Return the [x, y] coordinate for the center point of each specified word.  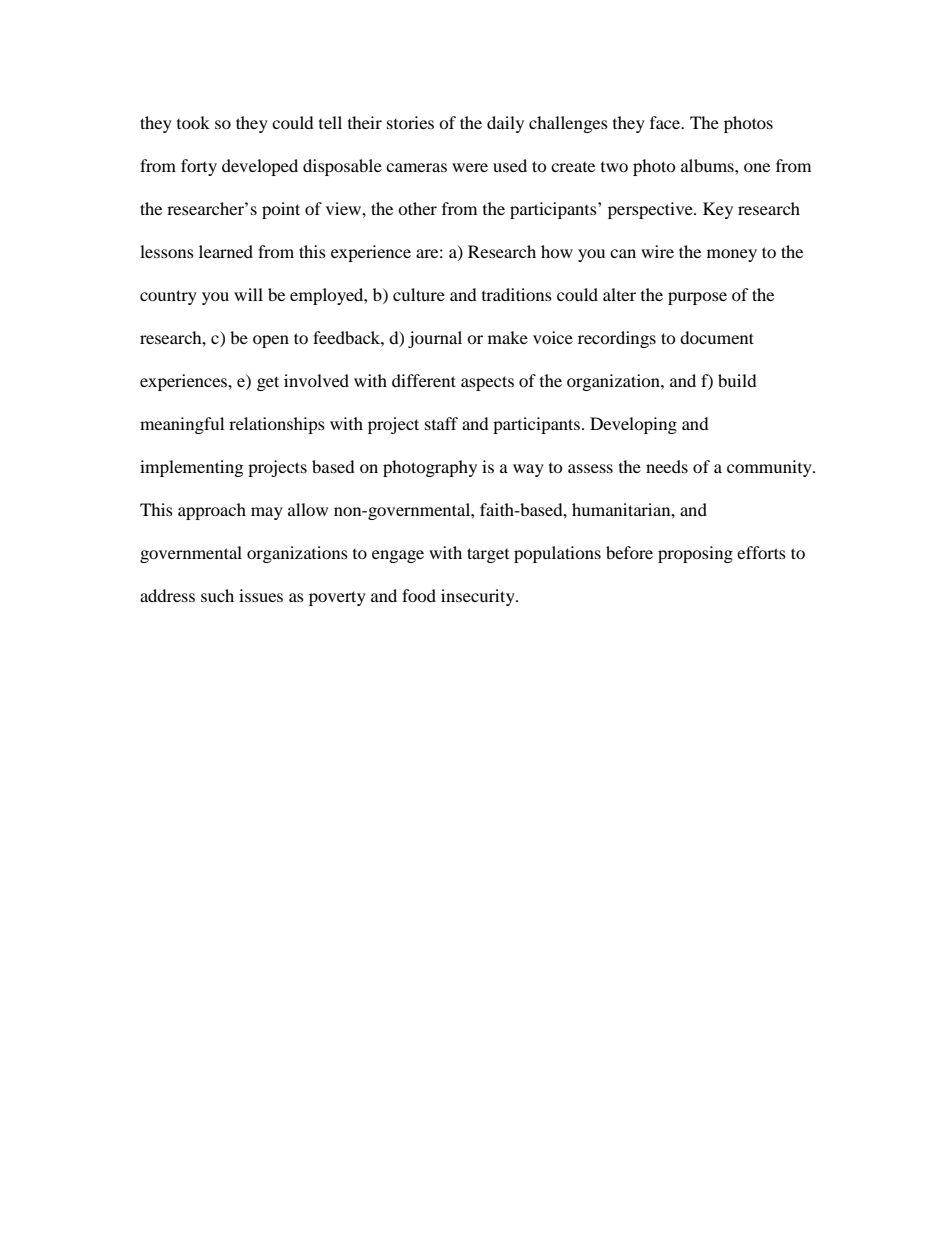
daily [505, 124]
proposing [695, 554]
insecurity [479, 597]
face [666, 122]
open [271, 341]
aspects [487, 383]
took [193, 122]
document [717, 337]
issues [261, 595]
